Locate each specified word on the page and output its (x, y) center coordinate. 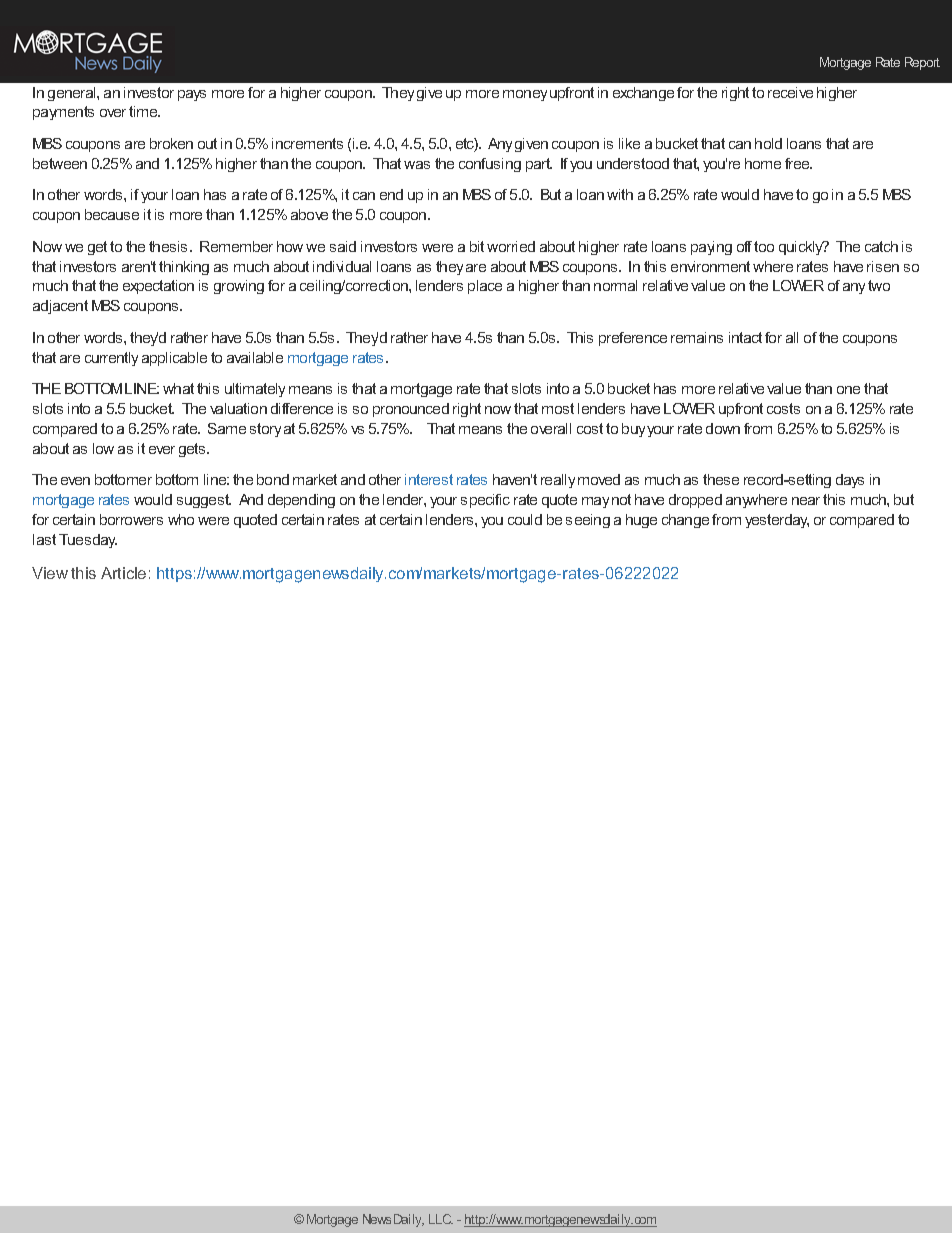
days (850, 481)
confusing (490, 165)
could (525, 519)
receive (790, 92)
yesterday (777, 521)
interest (429, 479)
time (144, 111)
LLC (441, 1219)
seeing (588, 521)
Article (123, 573)
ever (162, 450)
